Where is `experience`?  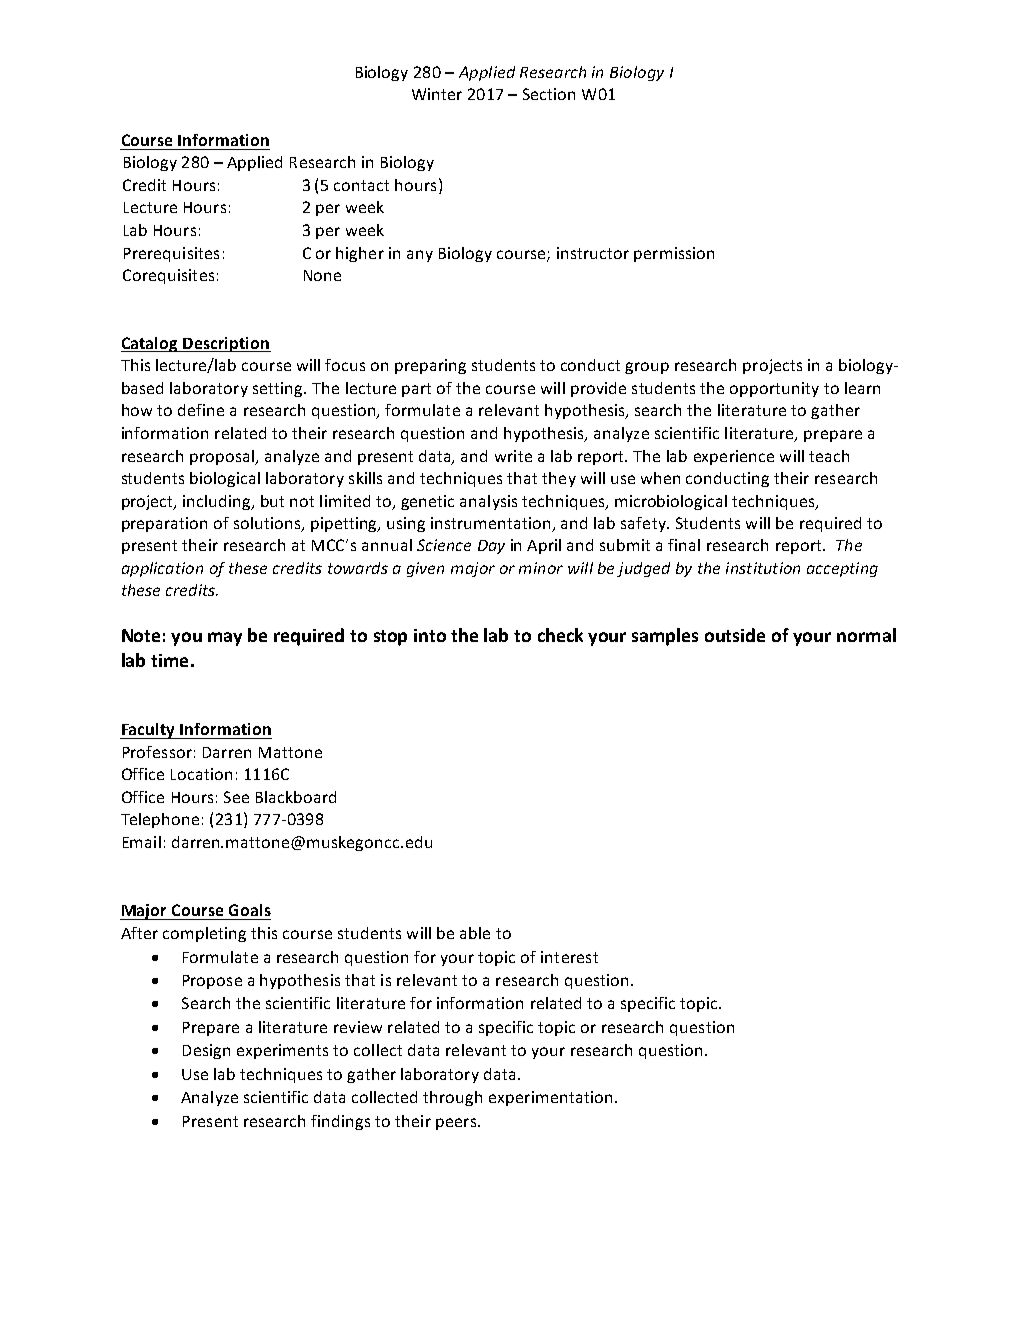
experience is located at coordinates (734, 457).
